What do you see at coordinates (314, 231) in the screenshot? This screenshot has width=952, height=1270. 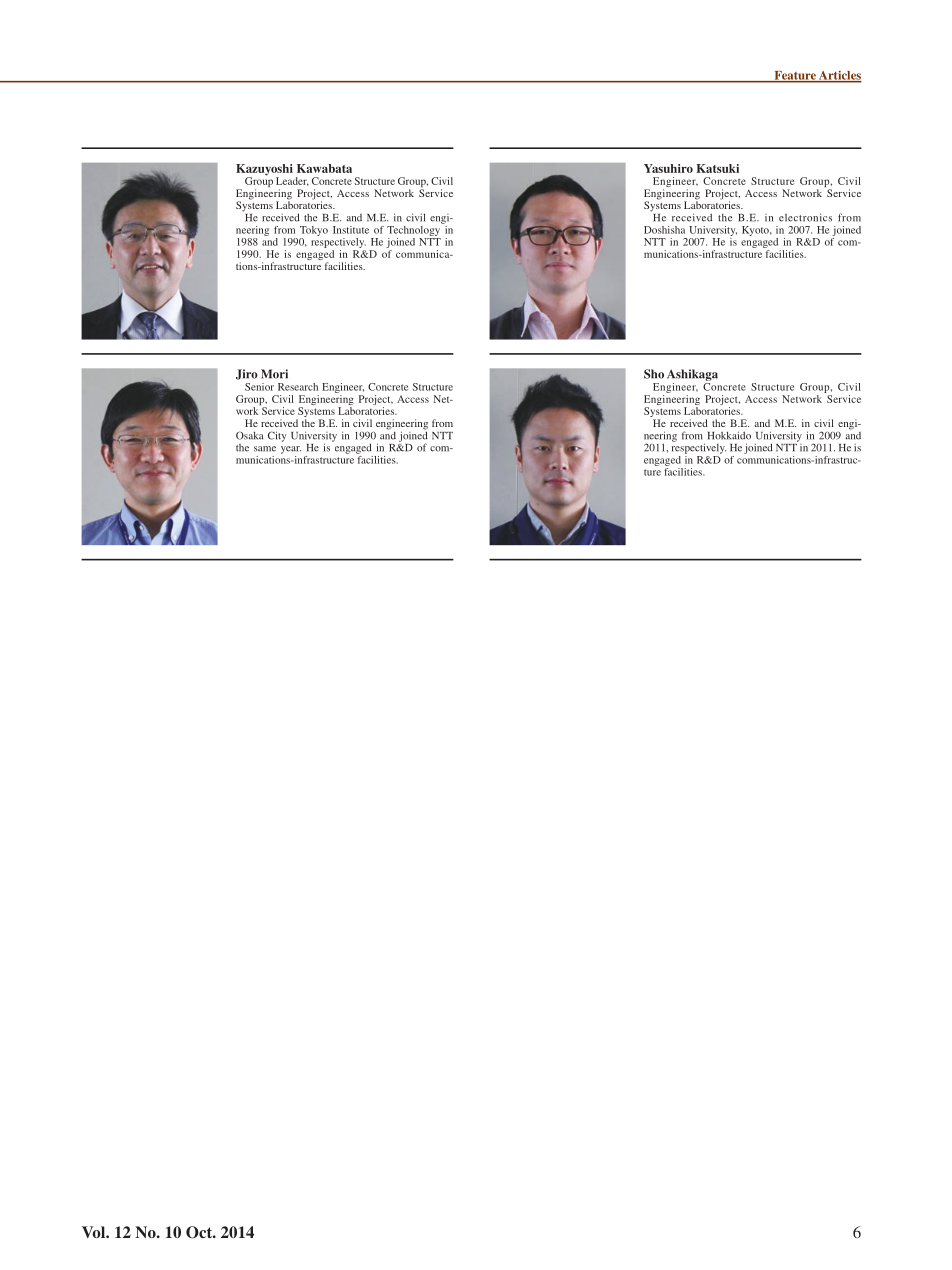 I see `Tokyo` at bounding box center [314, 231].
